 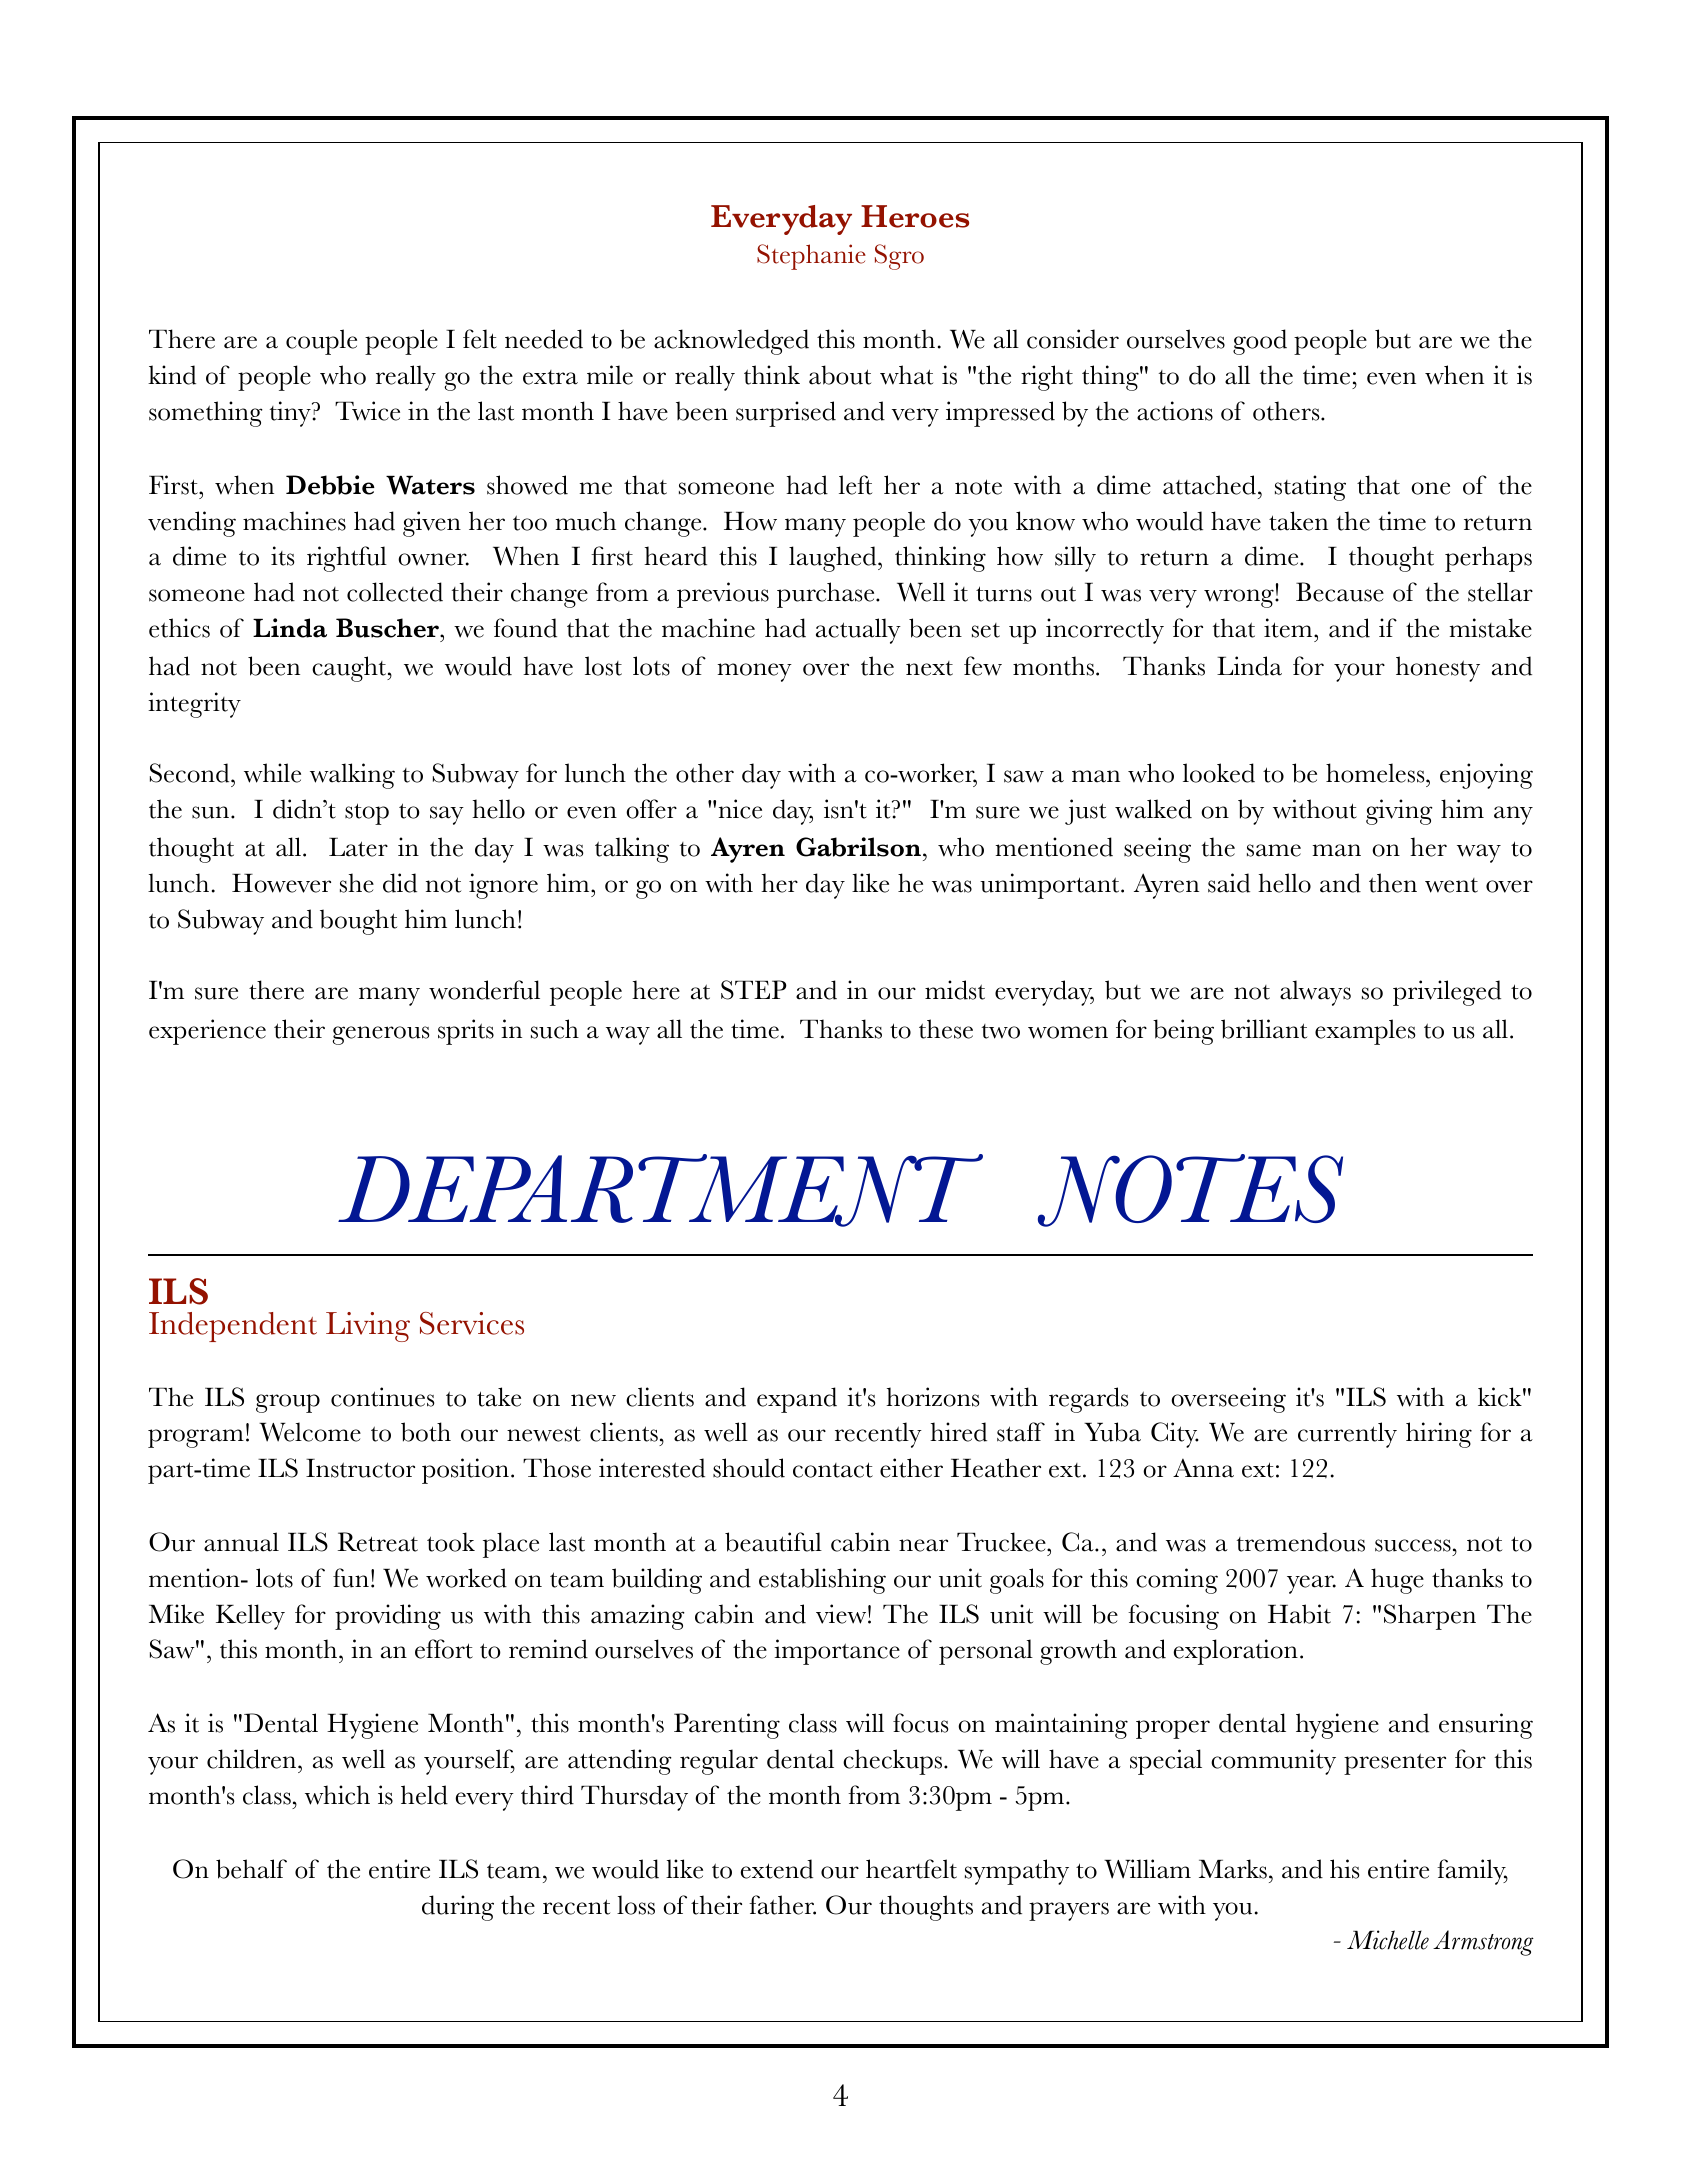 What do you see at coordinates (251, 1869) in the screenshot?
I see `behalf` at bounding box center [251, 1869].
